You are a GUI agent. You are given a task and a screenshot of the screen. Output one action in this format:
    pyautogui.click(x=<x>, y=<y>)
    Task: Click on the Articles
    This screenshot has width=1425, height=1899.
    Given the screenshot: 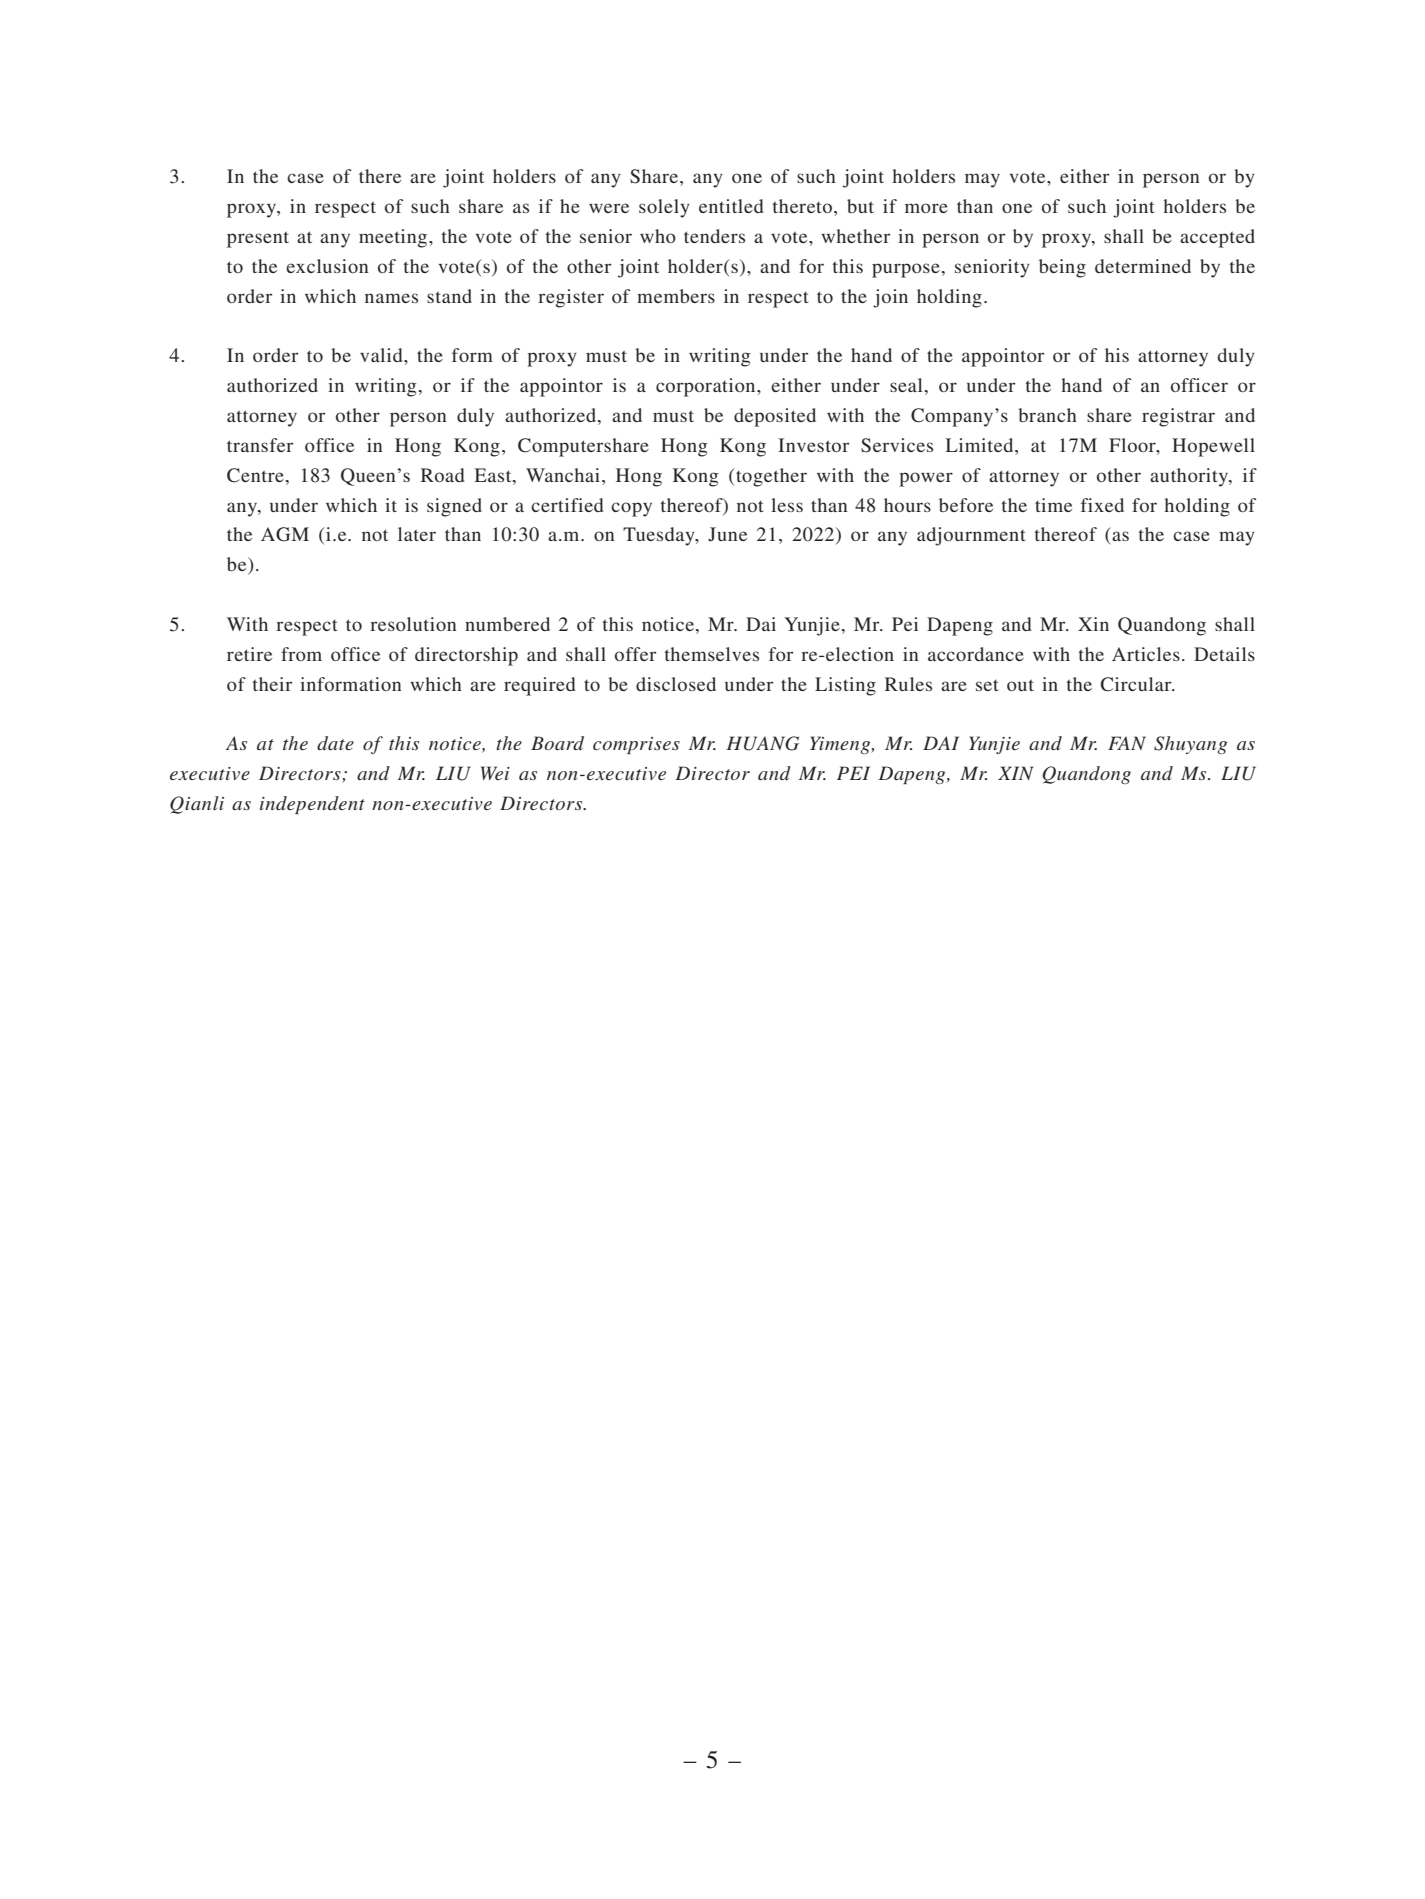 What is the action you would take?
    pyautogui.click(x=1146, y=654)
